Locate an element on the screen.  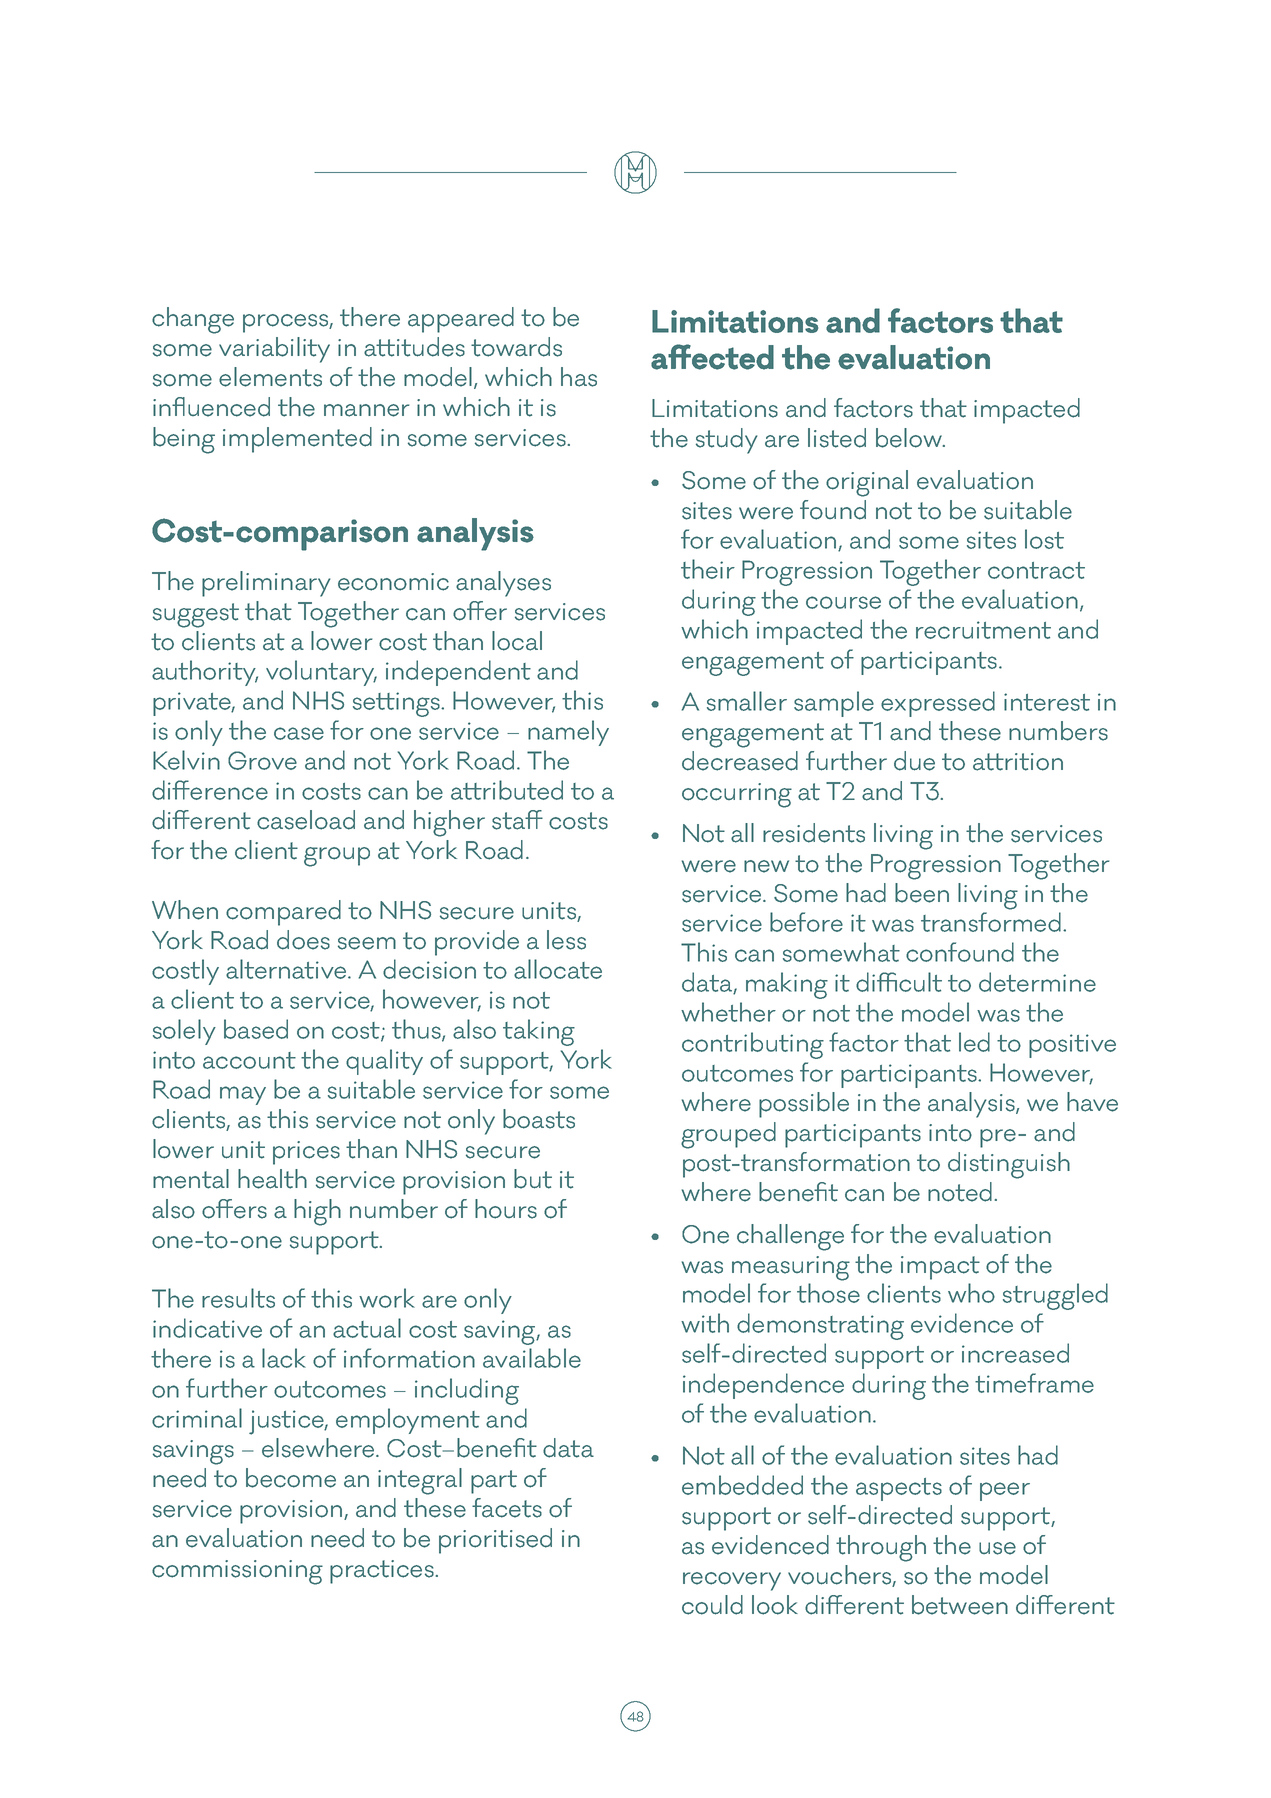
less is located at coordinates (566, 940).
